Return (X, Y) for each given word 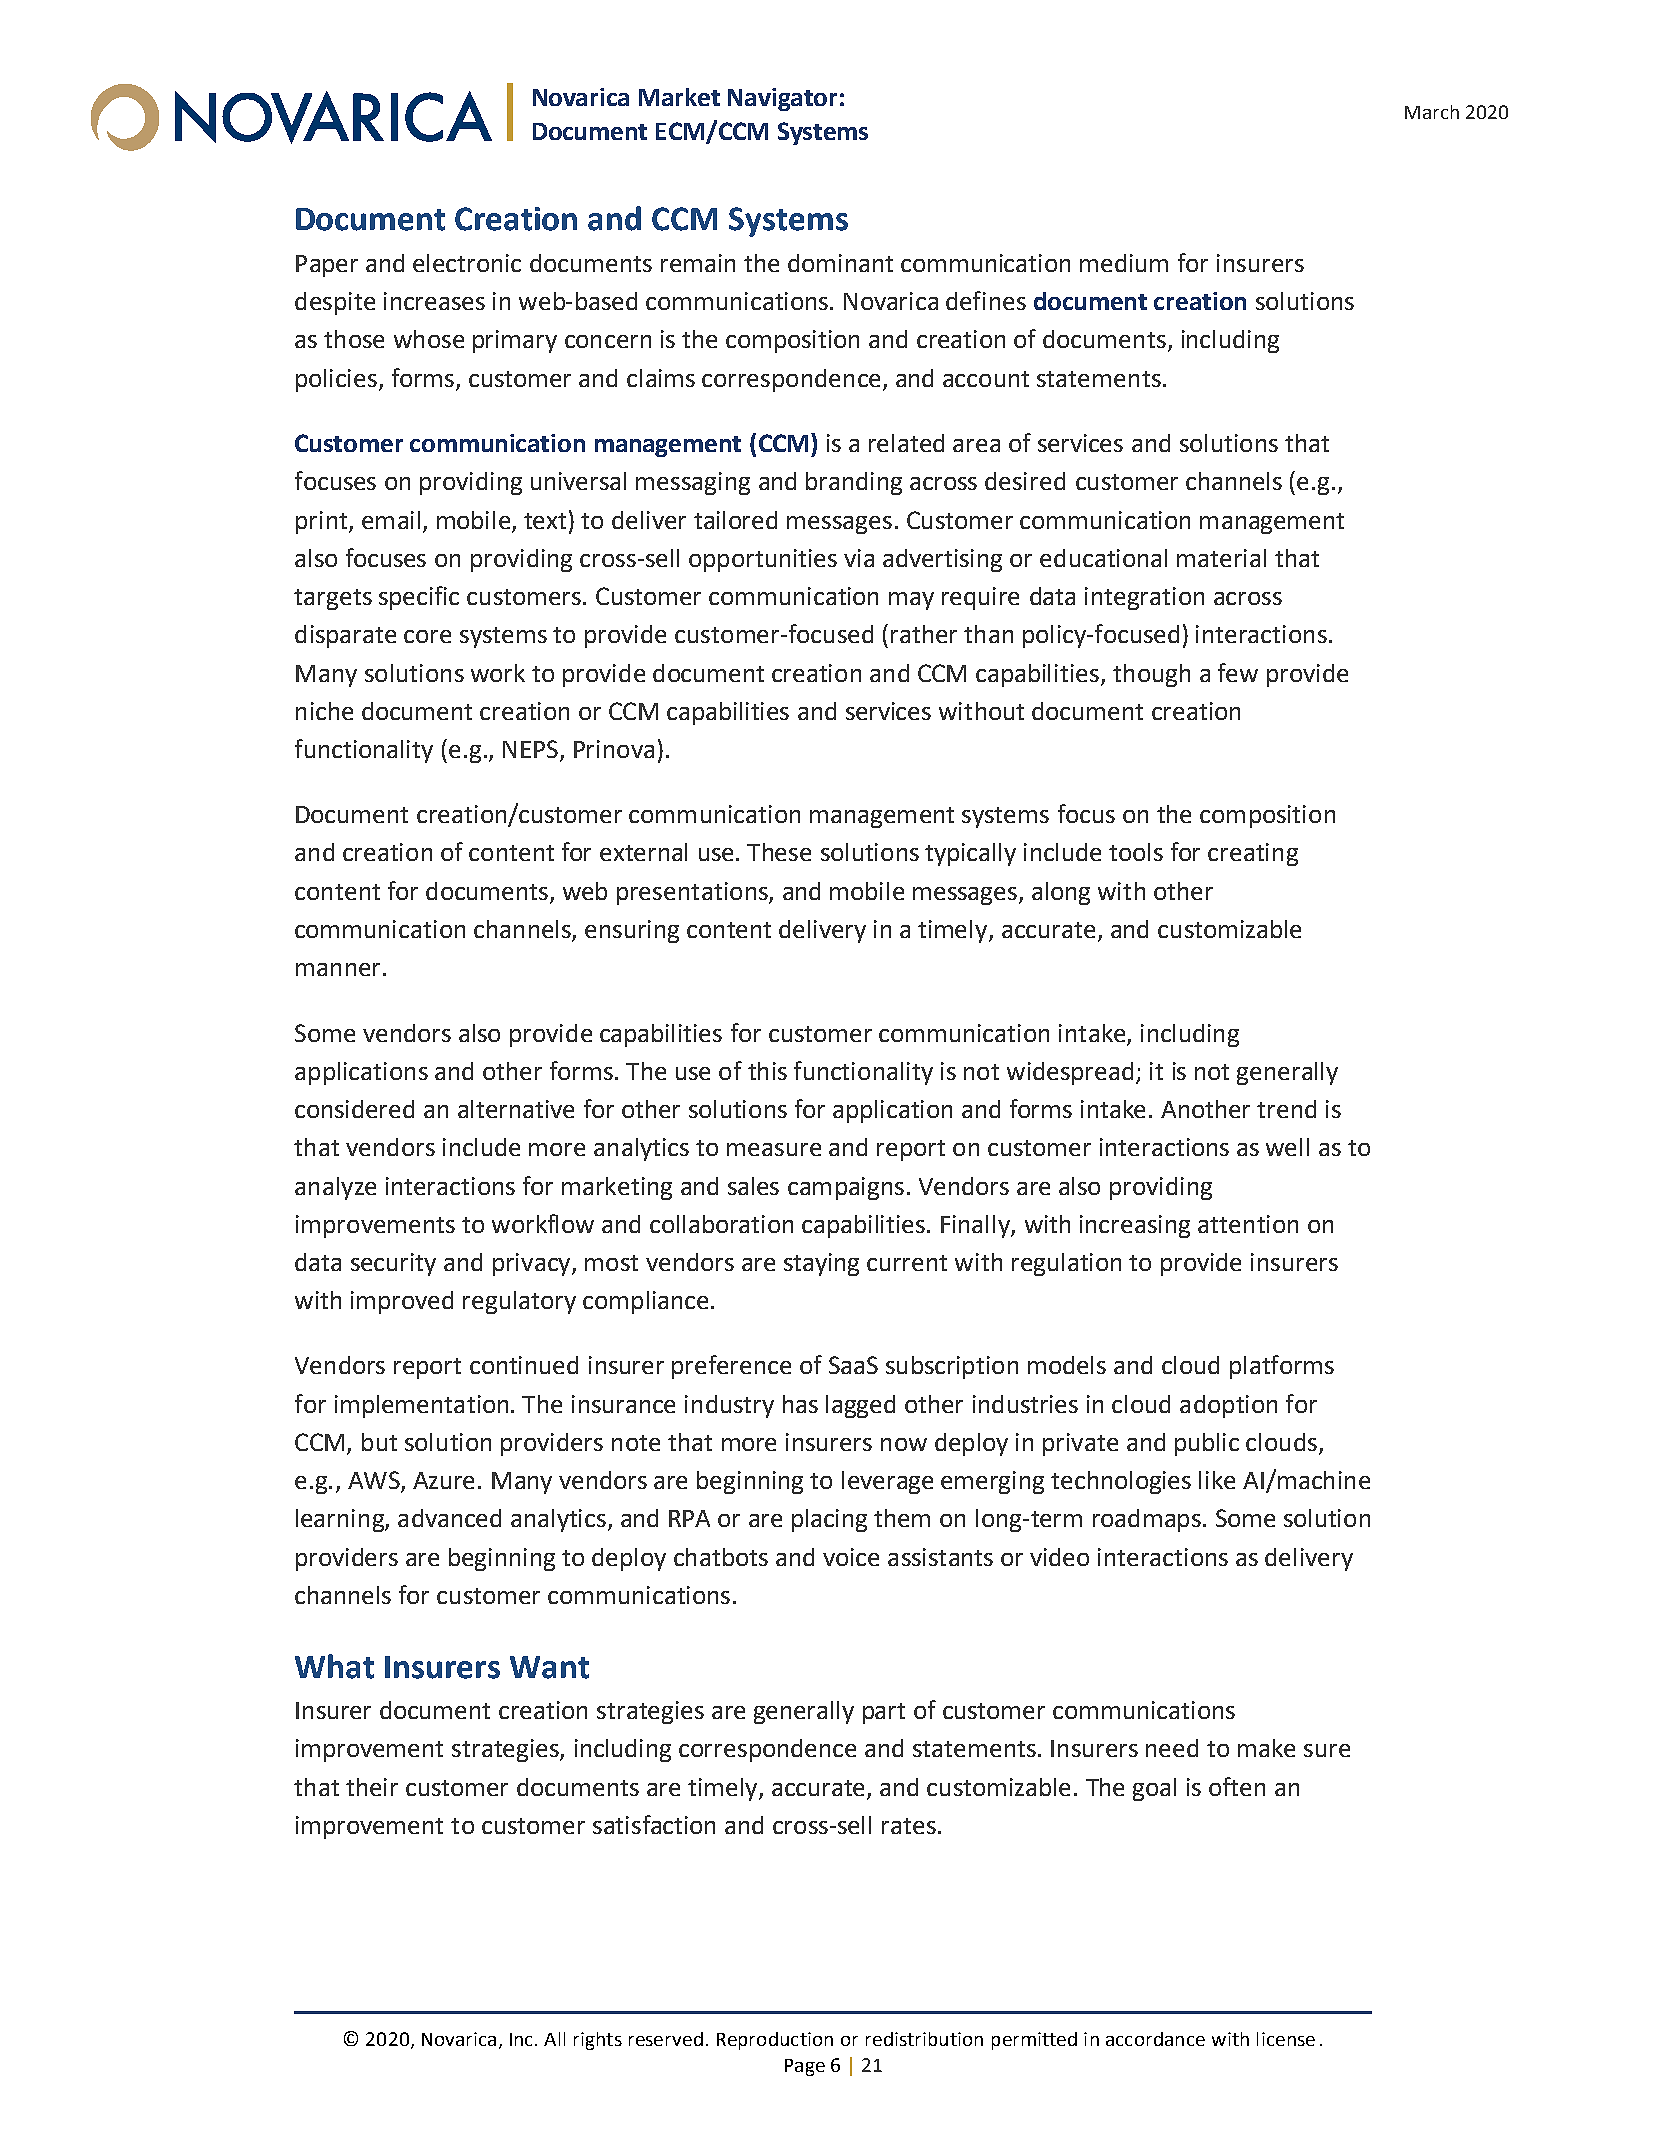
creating (1253, 854)
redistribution (924, 2039)
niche (324, 711)
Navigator (782, 99)
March (1432, 112)
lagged (860, 1406)
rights (598, 2041)
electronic (467, 263)
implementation (421, 1406)
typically (970, 854)
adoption (1228, 1406)
